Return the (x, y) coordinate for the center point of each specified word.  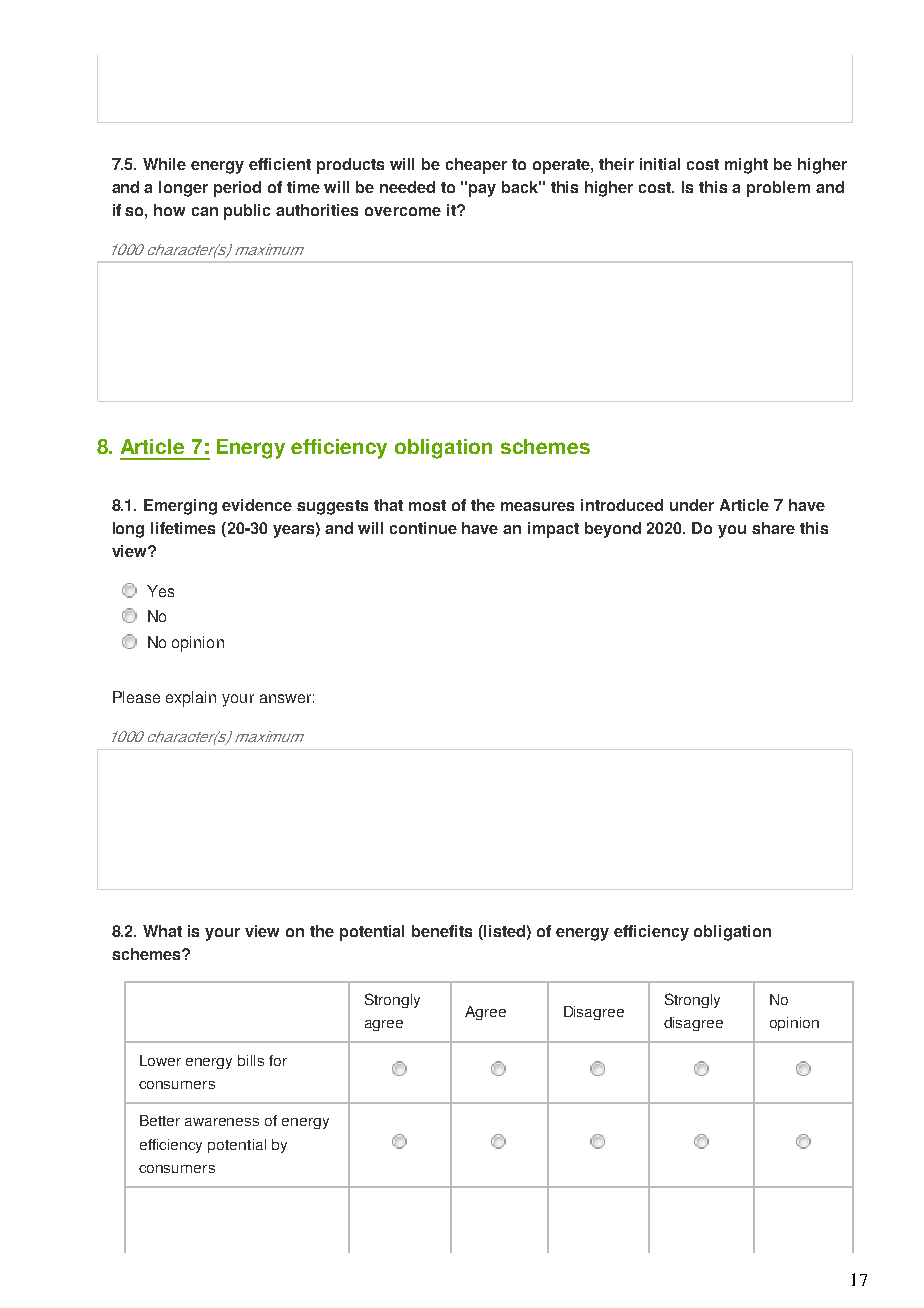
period (237, 189)
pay (482, 190)
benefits (442, 931)
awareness (222, 1122)
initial (660, 164)
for (278, 1060)
